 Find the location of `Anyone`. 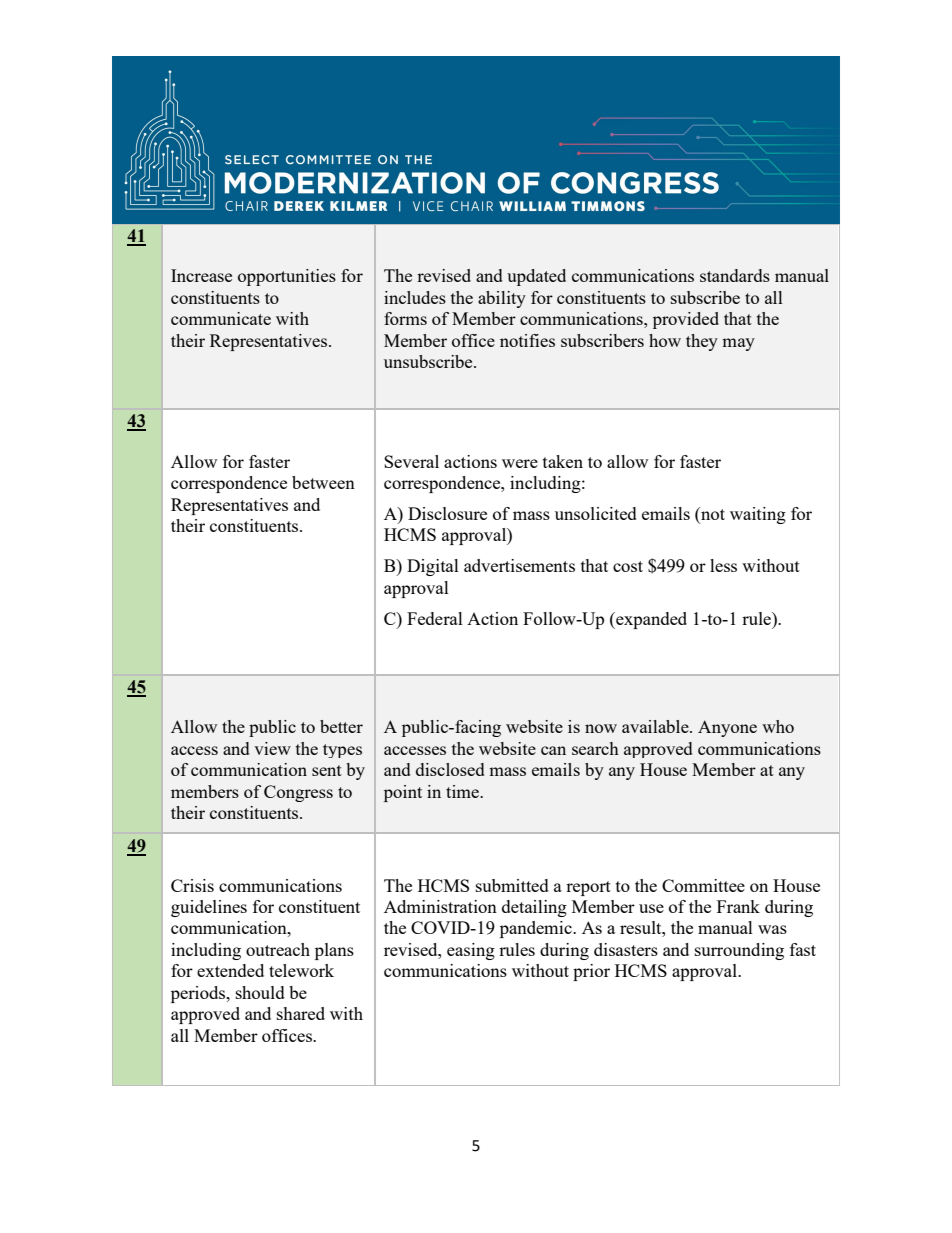

Anyone is located at coordinates (727, 728).
